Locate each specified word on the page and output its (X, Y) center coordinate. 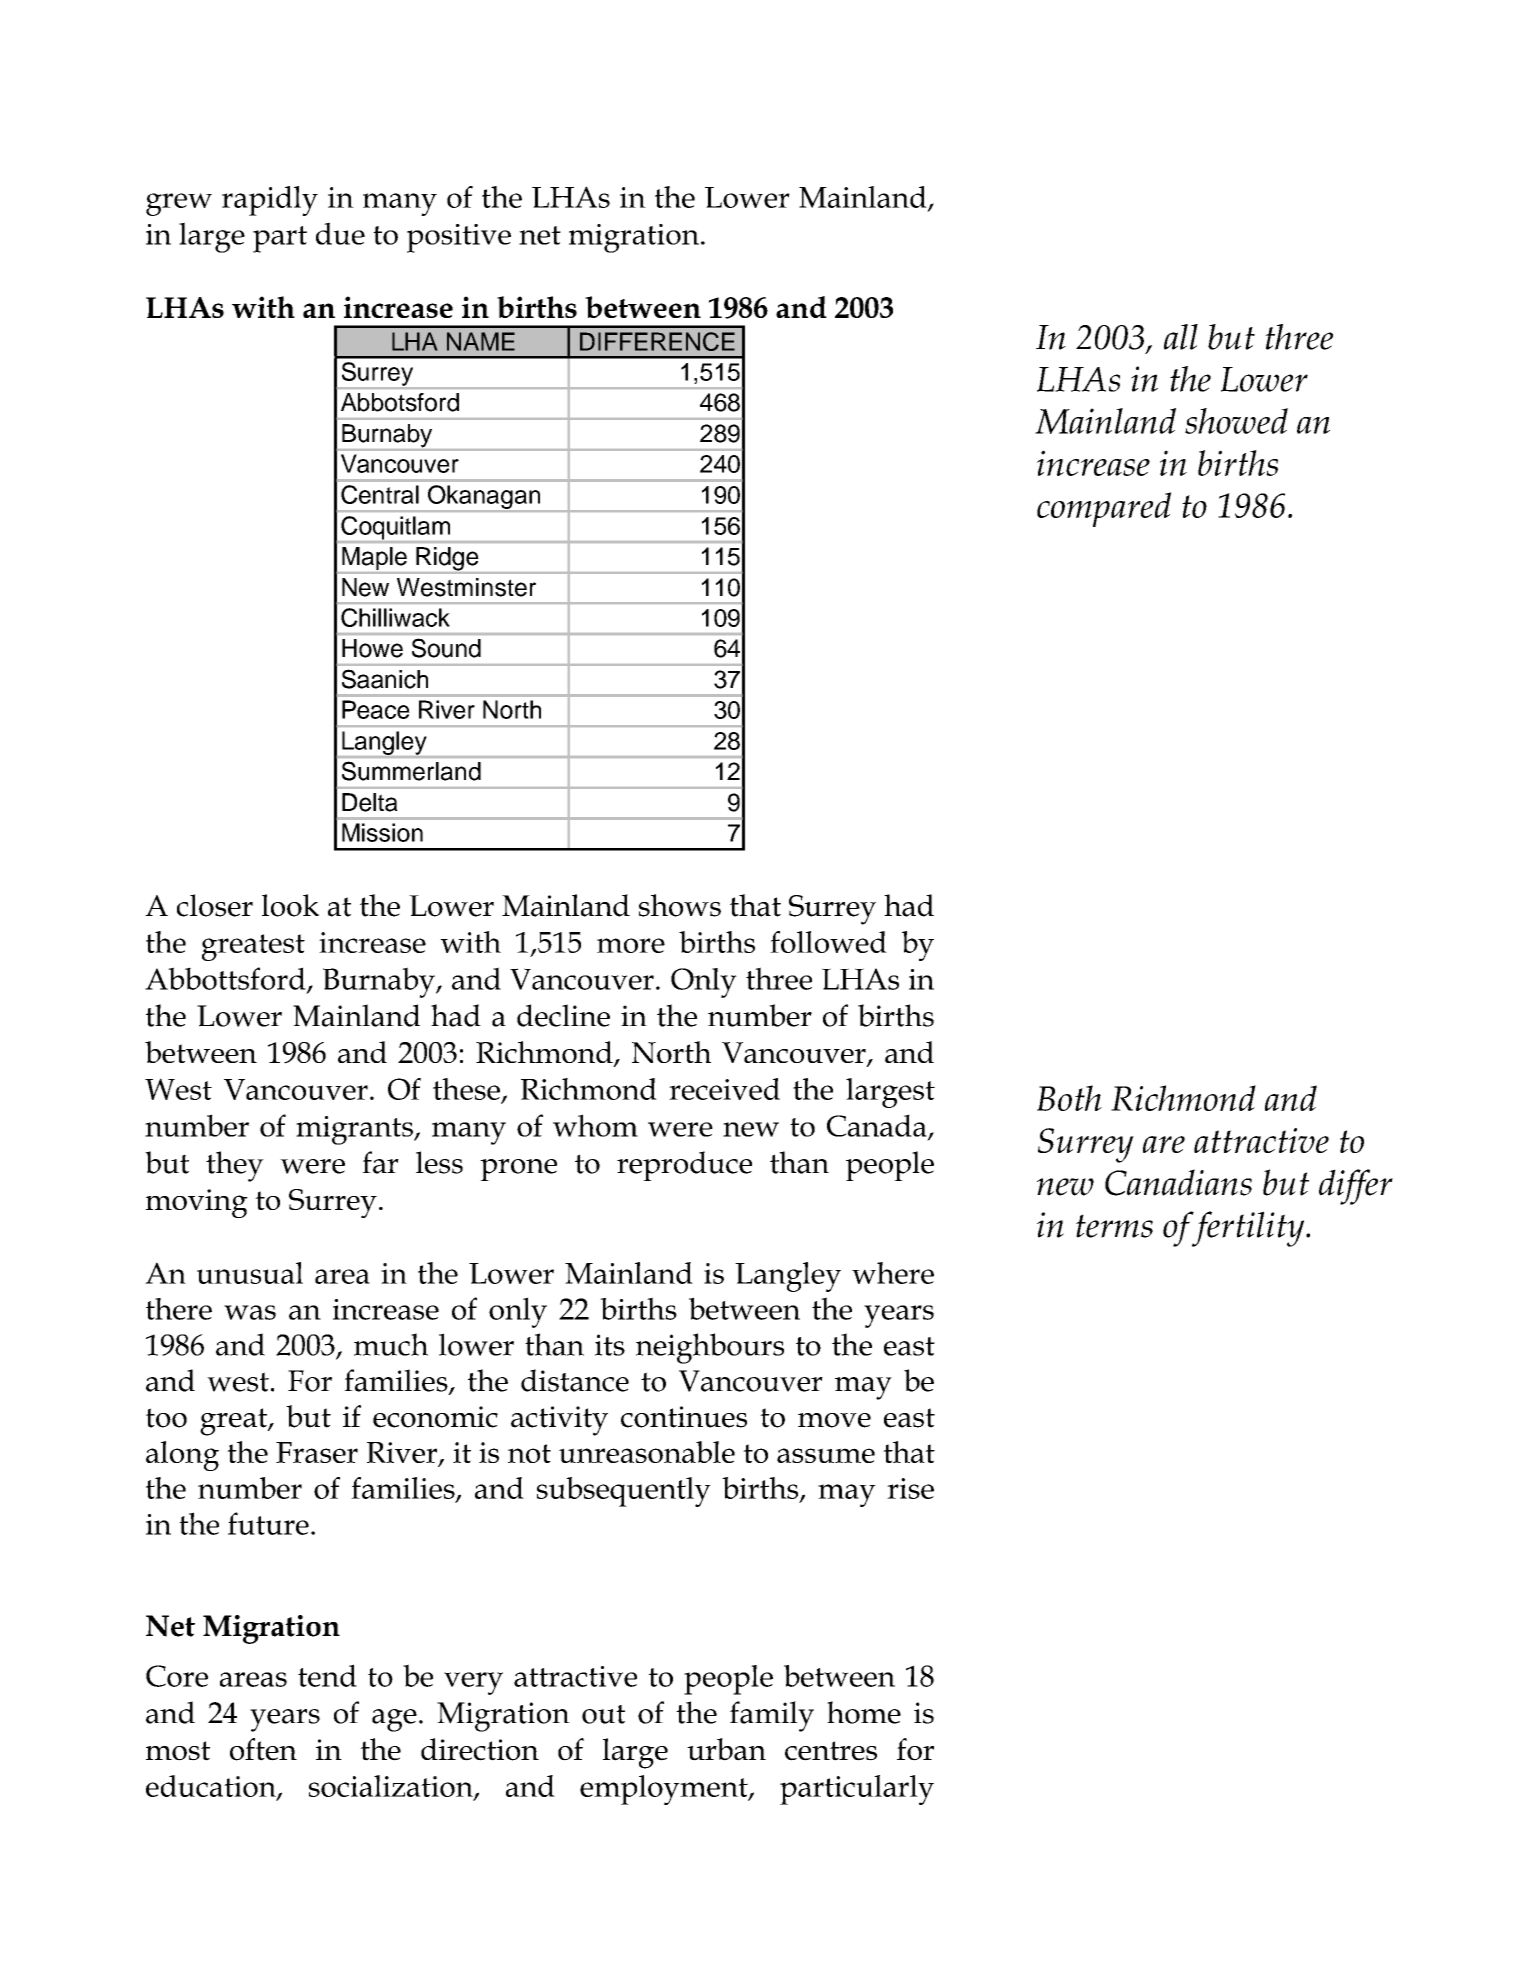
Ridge (447, 559)
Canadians (1178, 1182)
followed (828, 942)
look (290, 905)
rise (910, 1488)
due (340, 233)
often (263, 1749)
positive (459, 238)
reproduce (684, 1166)
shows (680, 905)
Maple (374, 558)
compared (1104, 509)
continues (684, 1417)
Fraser (317, 1452)
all (1181, 337)
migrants (355, 1130)
